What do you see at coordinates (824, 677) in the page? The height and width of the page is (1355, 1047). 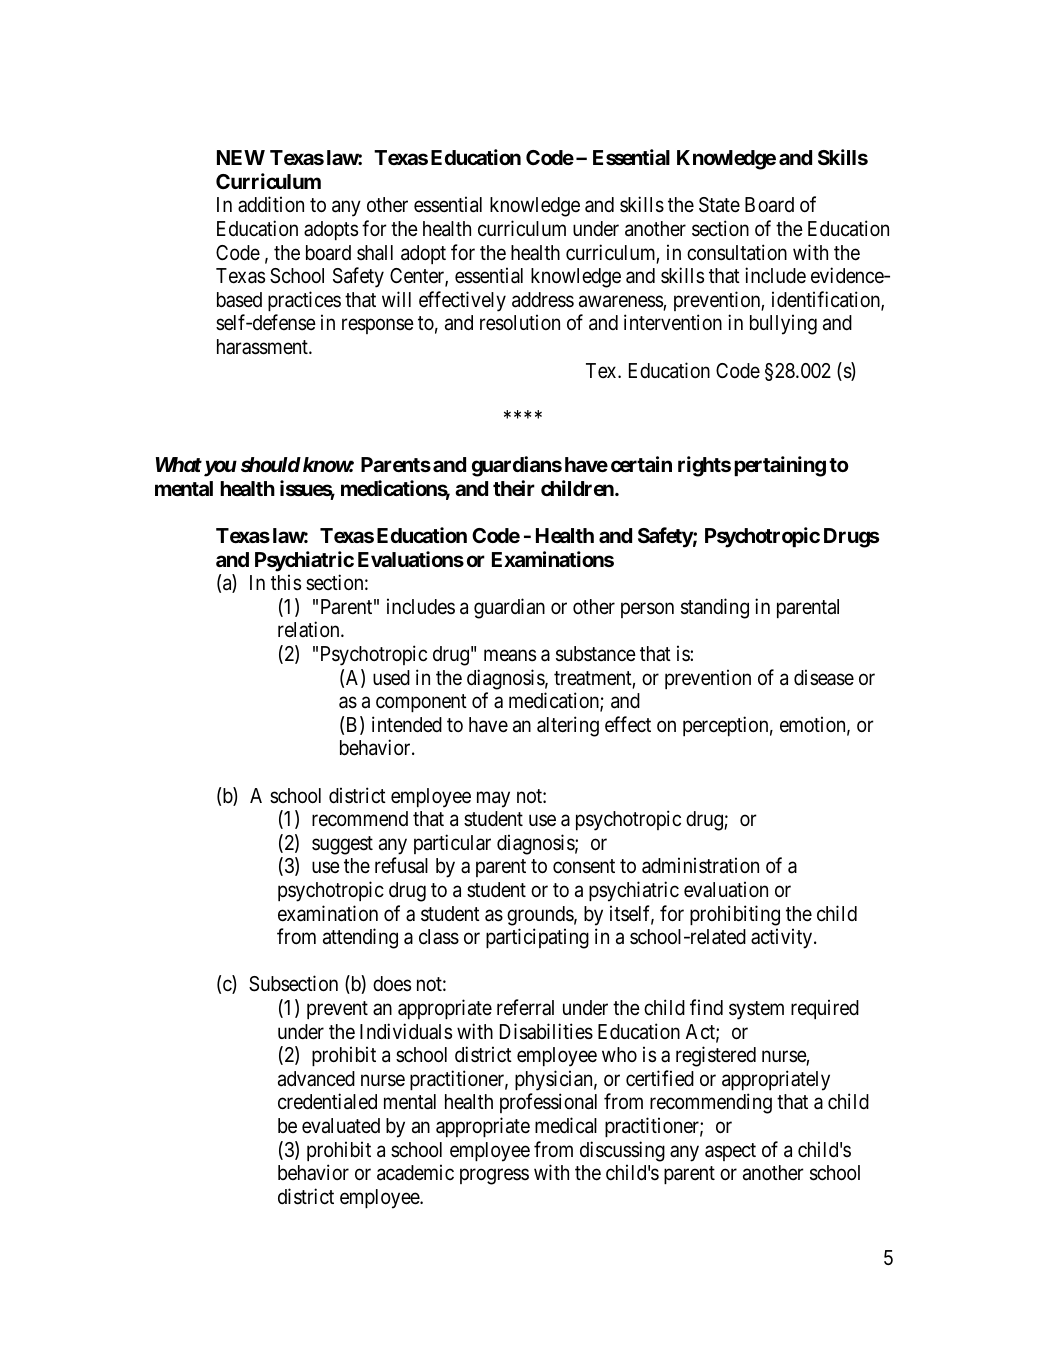 I see `disease` at bounding box center [824, 677].
